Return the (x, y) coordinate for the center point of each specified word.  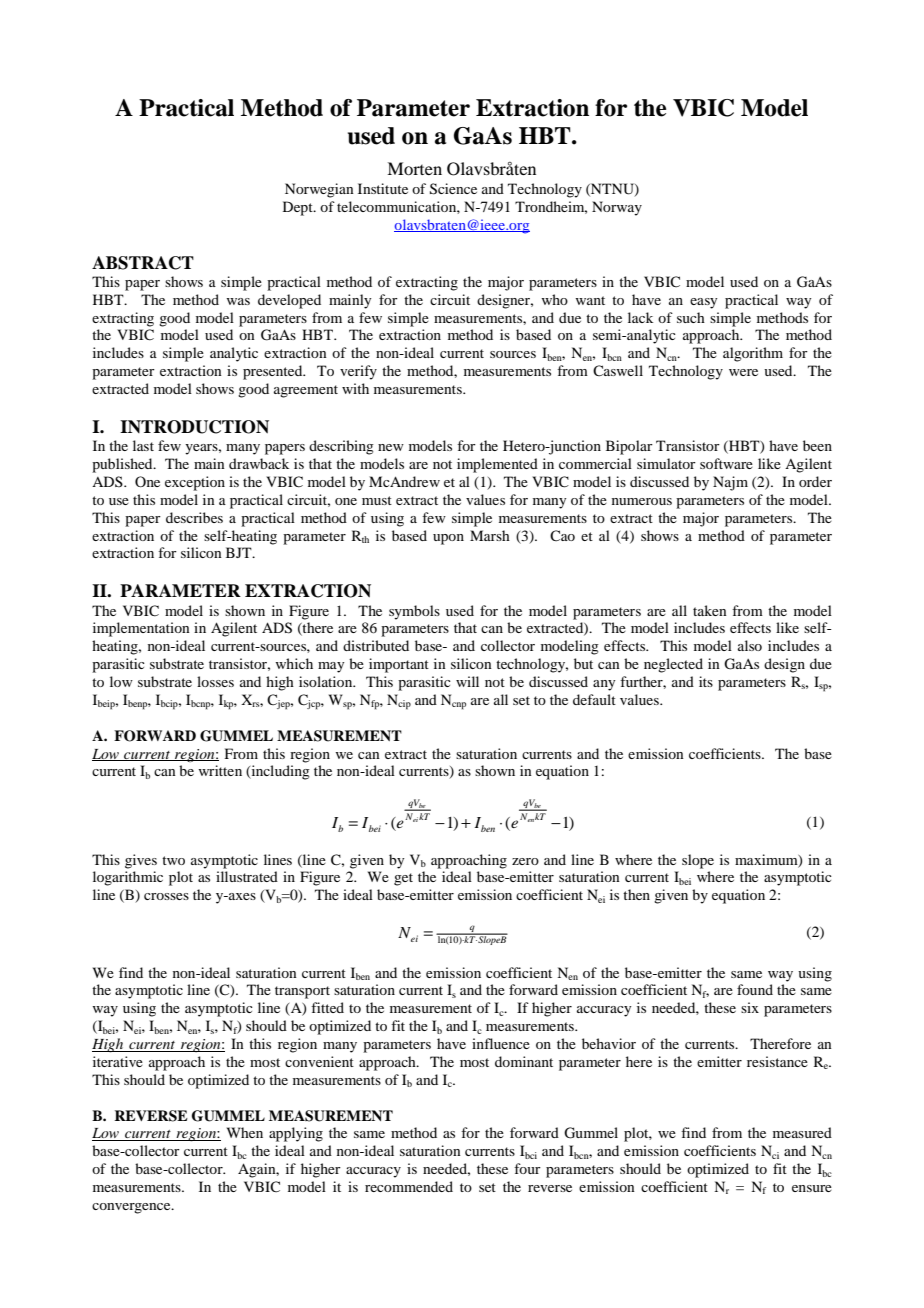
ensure (812, 1188)
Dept (299, 208)
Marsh (490, 535)
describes (194, 517)
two (173, 860)
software (726, 463)
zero (525, 861)
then (636, 894)
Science (453, 189)
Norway (617, 208)
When (245, 1132)
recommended (409, 1186)
